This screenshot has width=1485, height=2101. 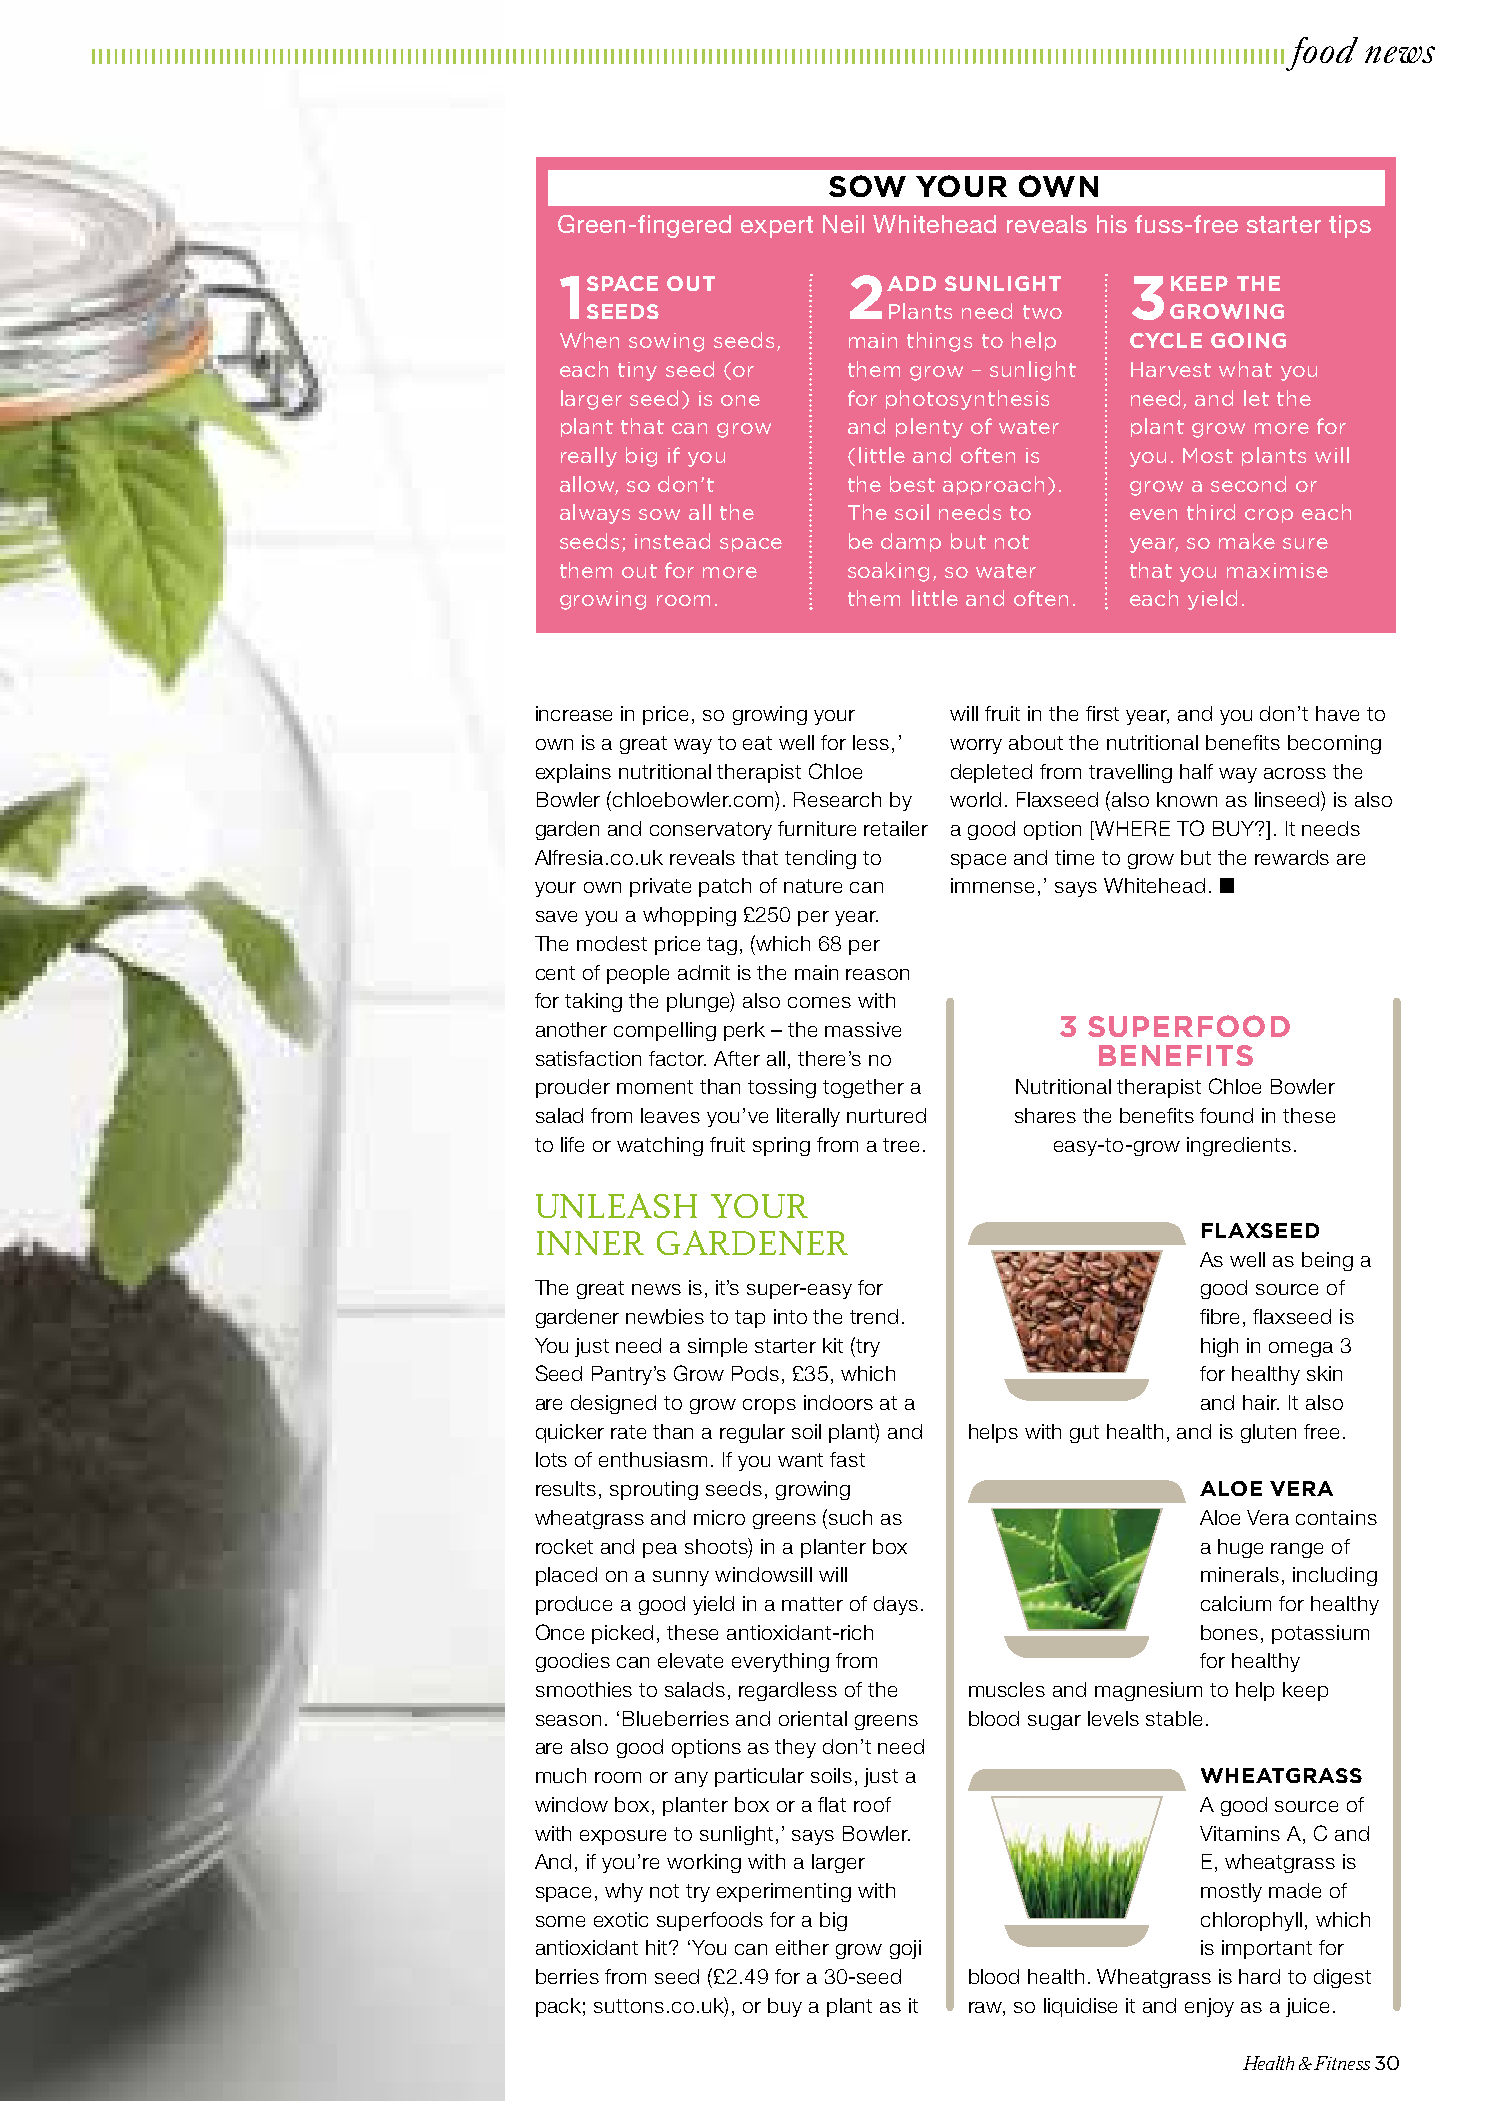 What do you see at coordinates (901, 1145) in the screenshot?
I see `tree` at bounding box center [901, 1145].
